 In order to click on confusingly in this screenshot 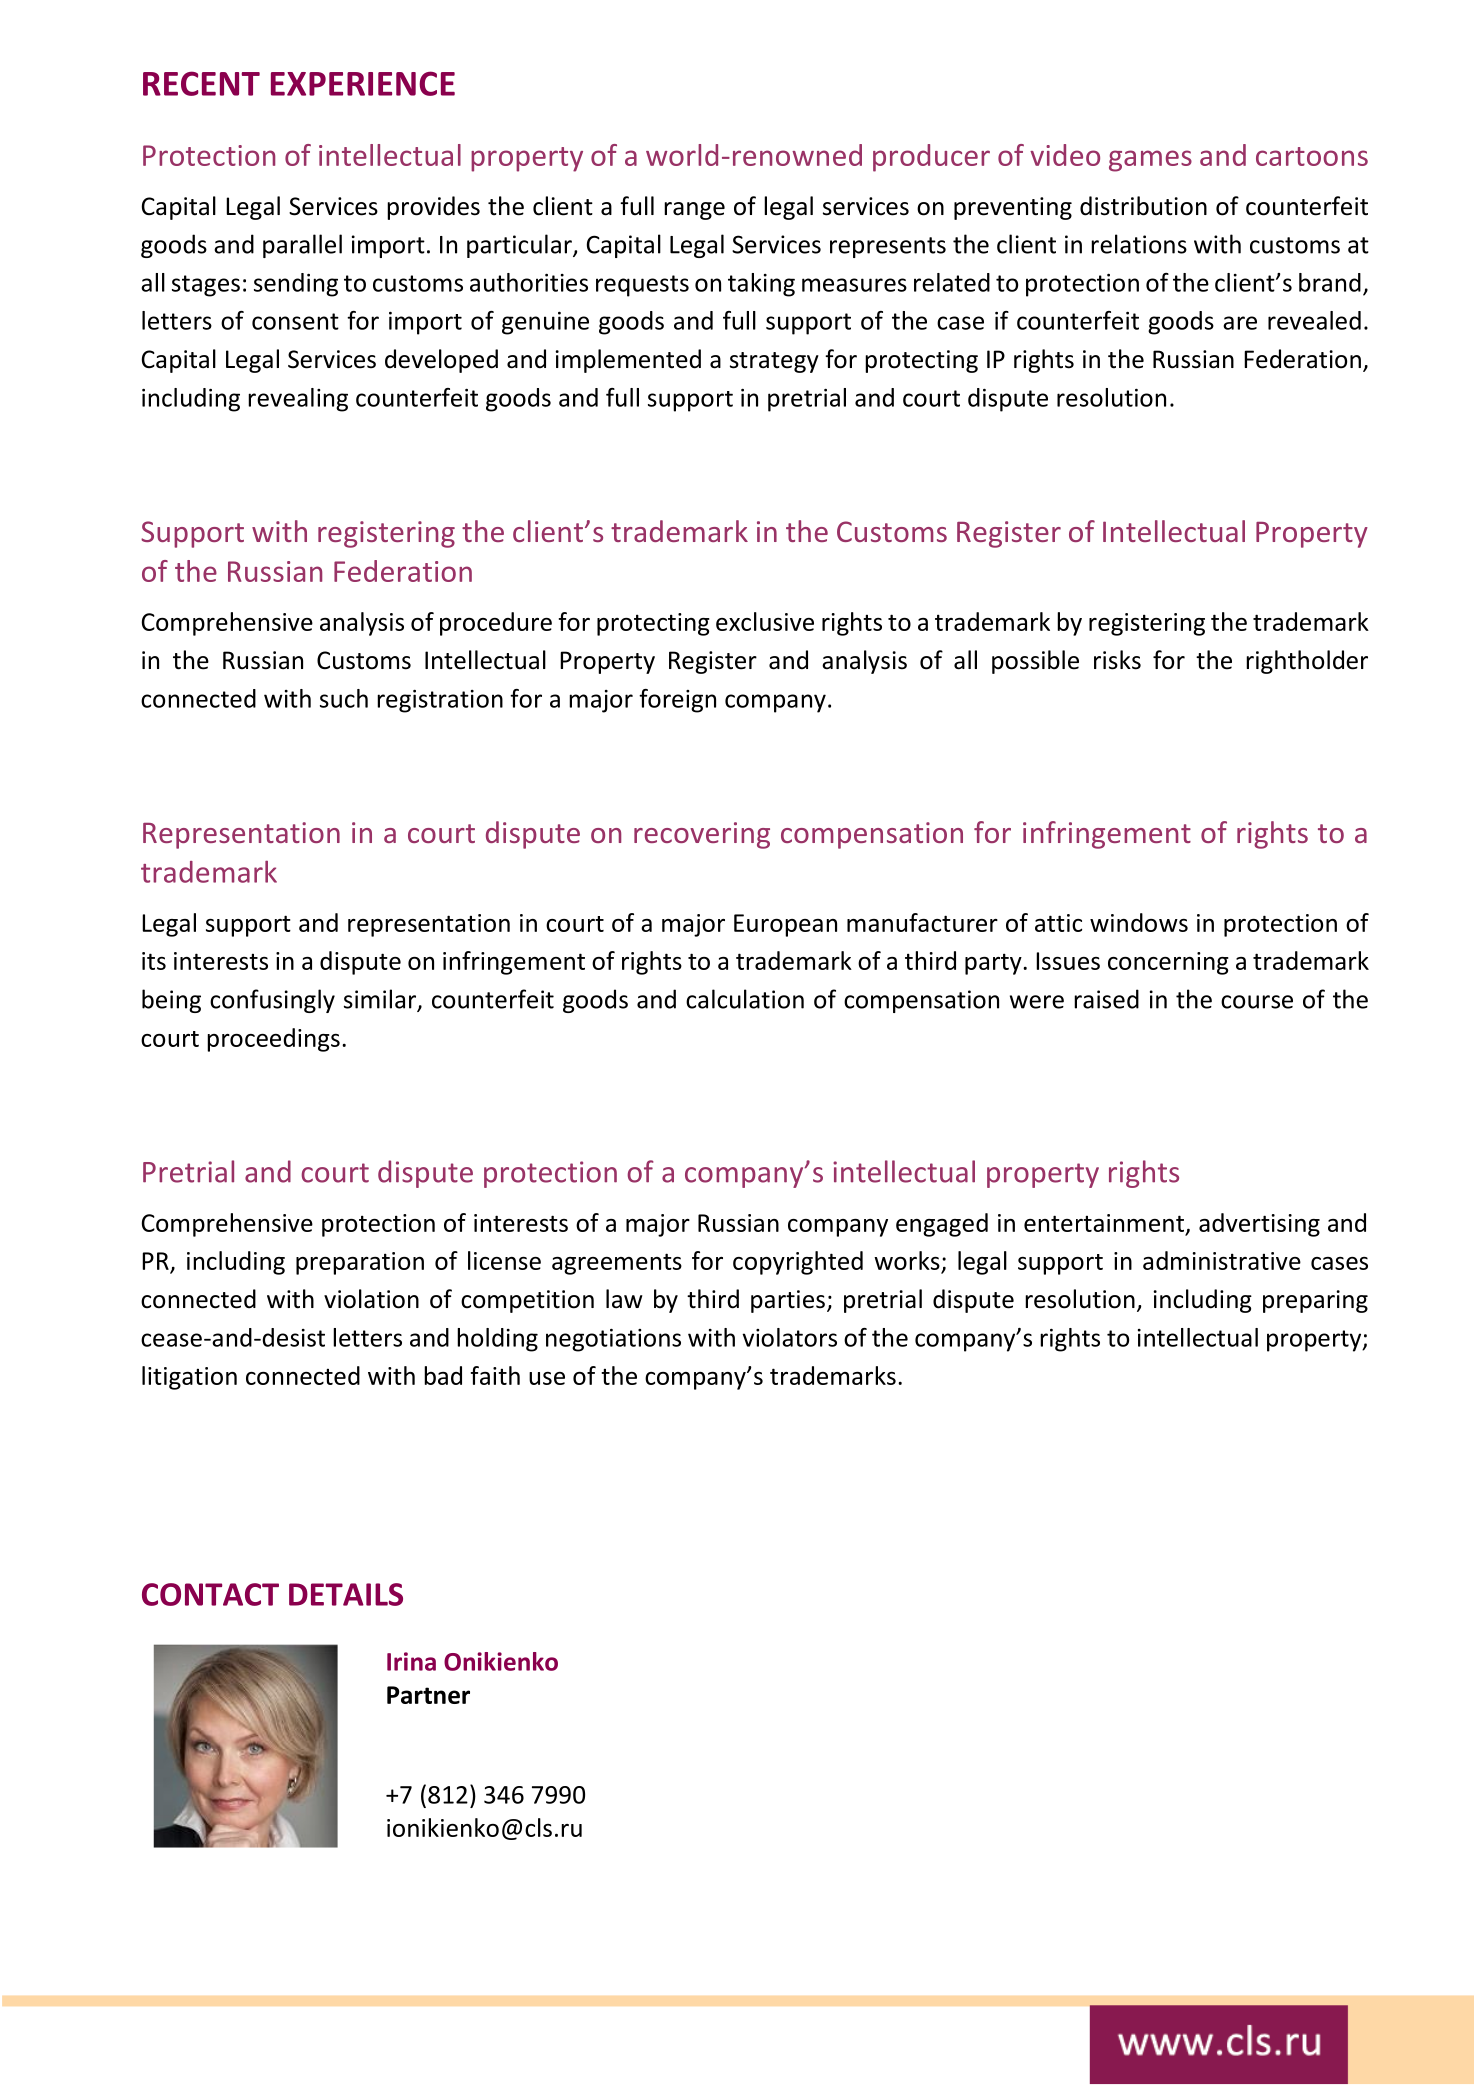, I will do `click(272, 1001)`.
